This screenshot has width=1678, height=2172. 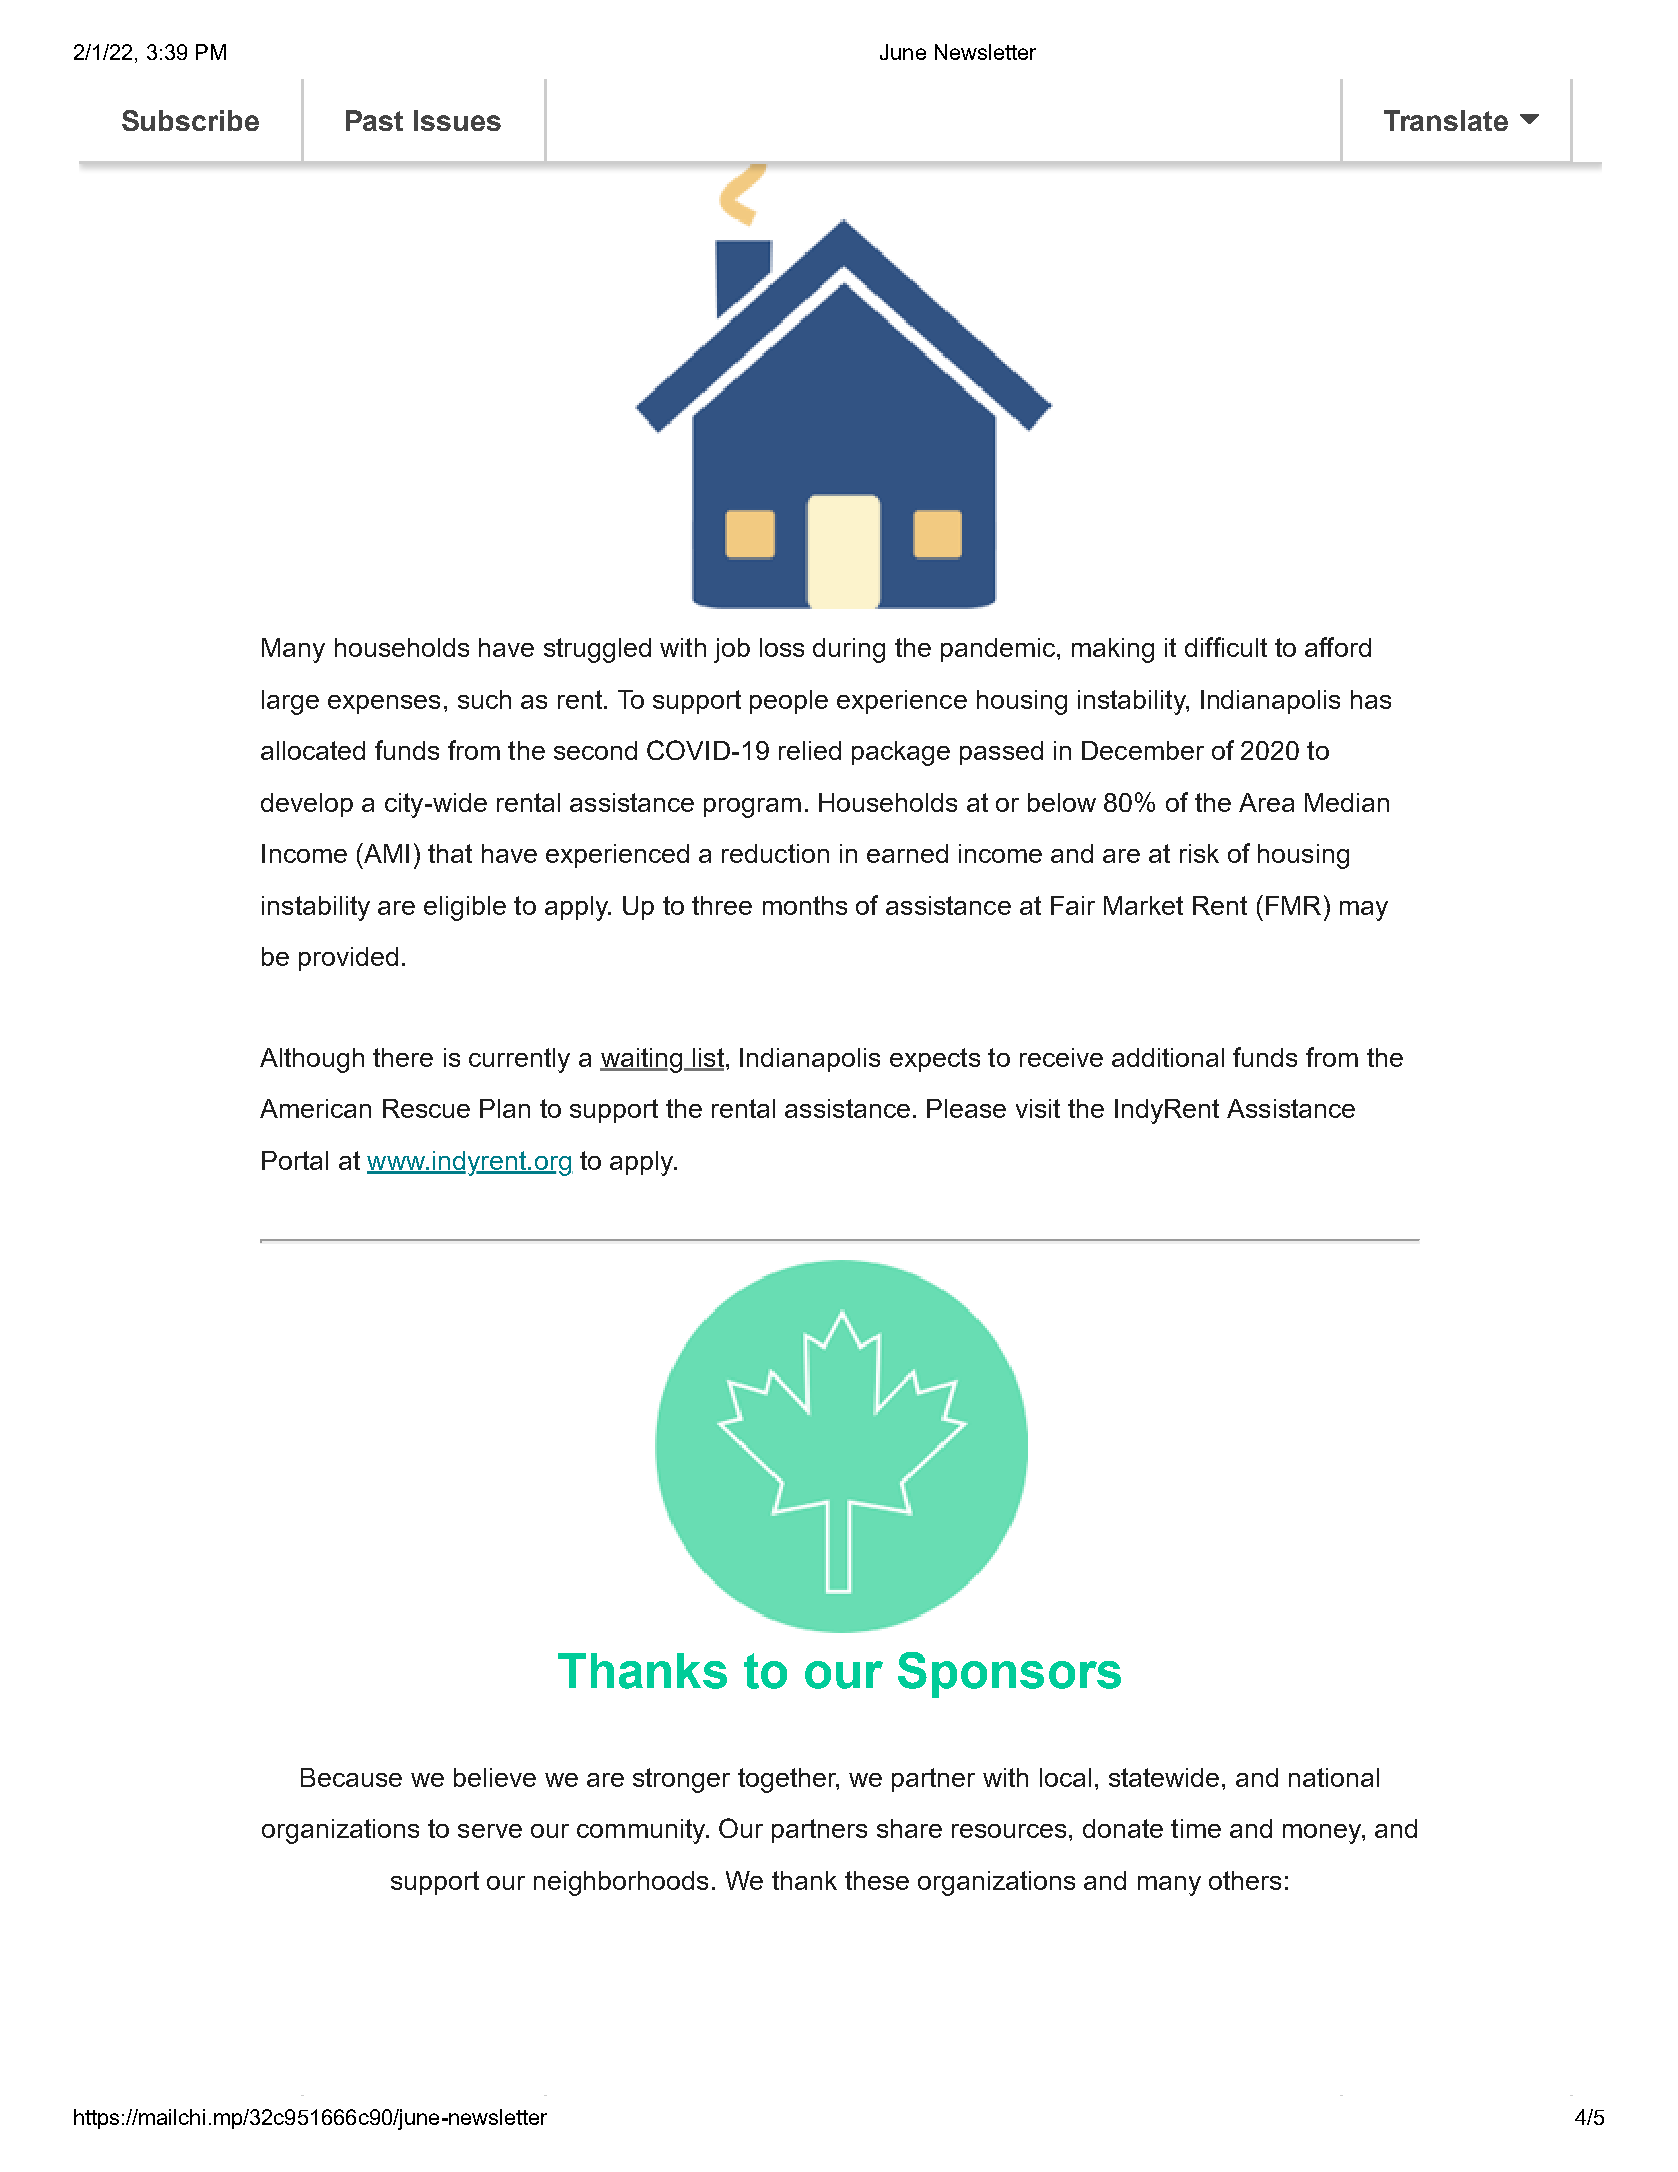 I want to click on provided, so click(x=348, y=959).
